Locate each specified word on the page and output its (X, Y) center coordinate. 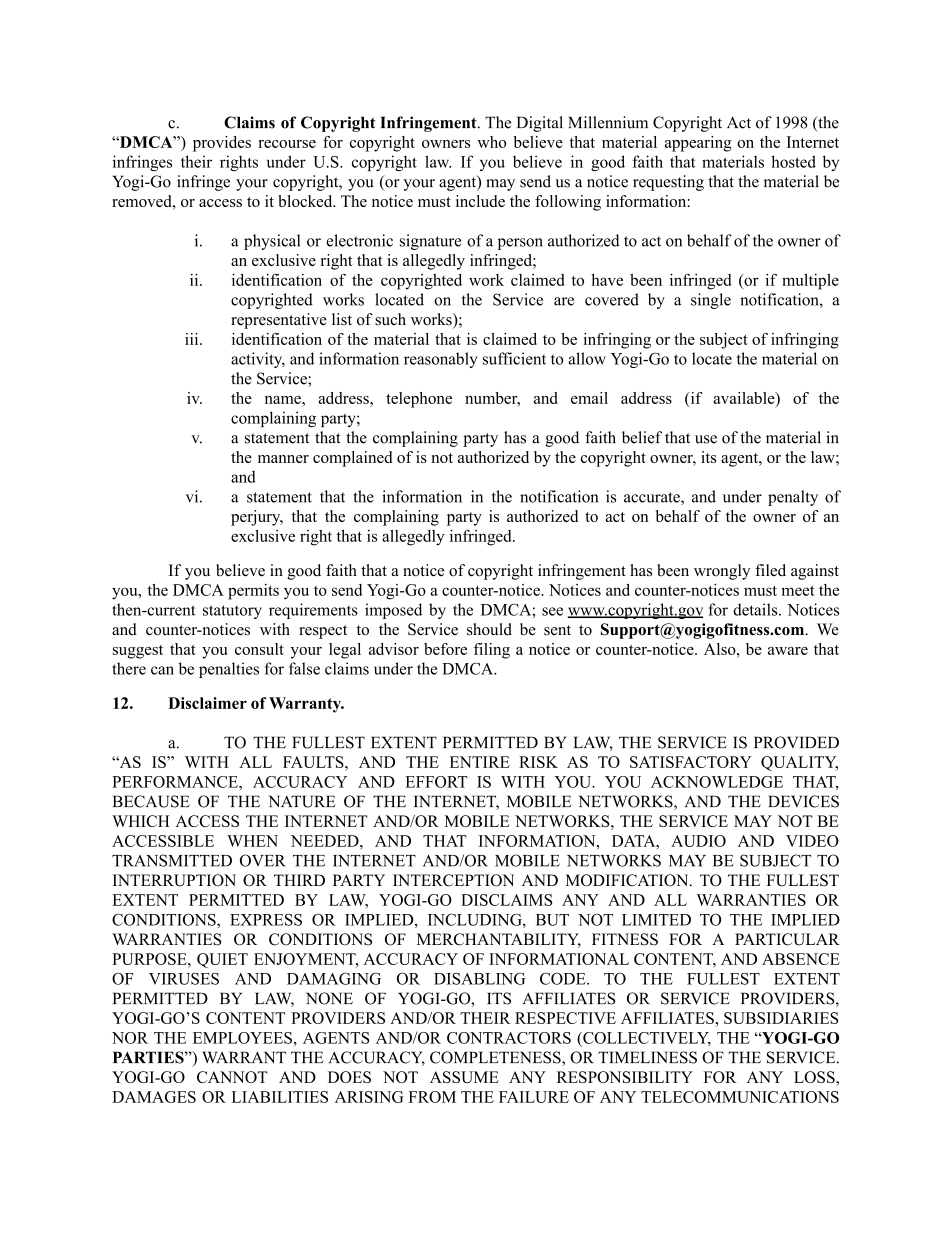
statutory (232, 612)
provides (222, 144)
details (756, 609)
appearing (698, 144)
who (491, 142)
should (489, 629)
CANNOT (232, 1077)
